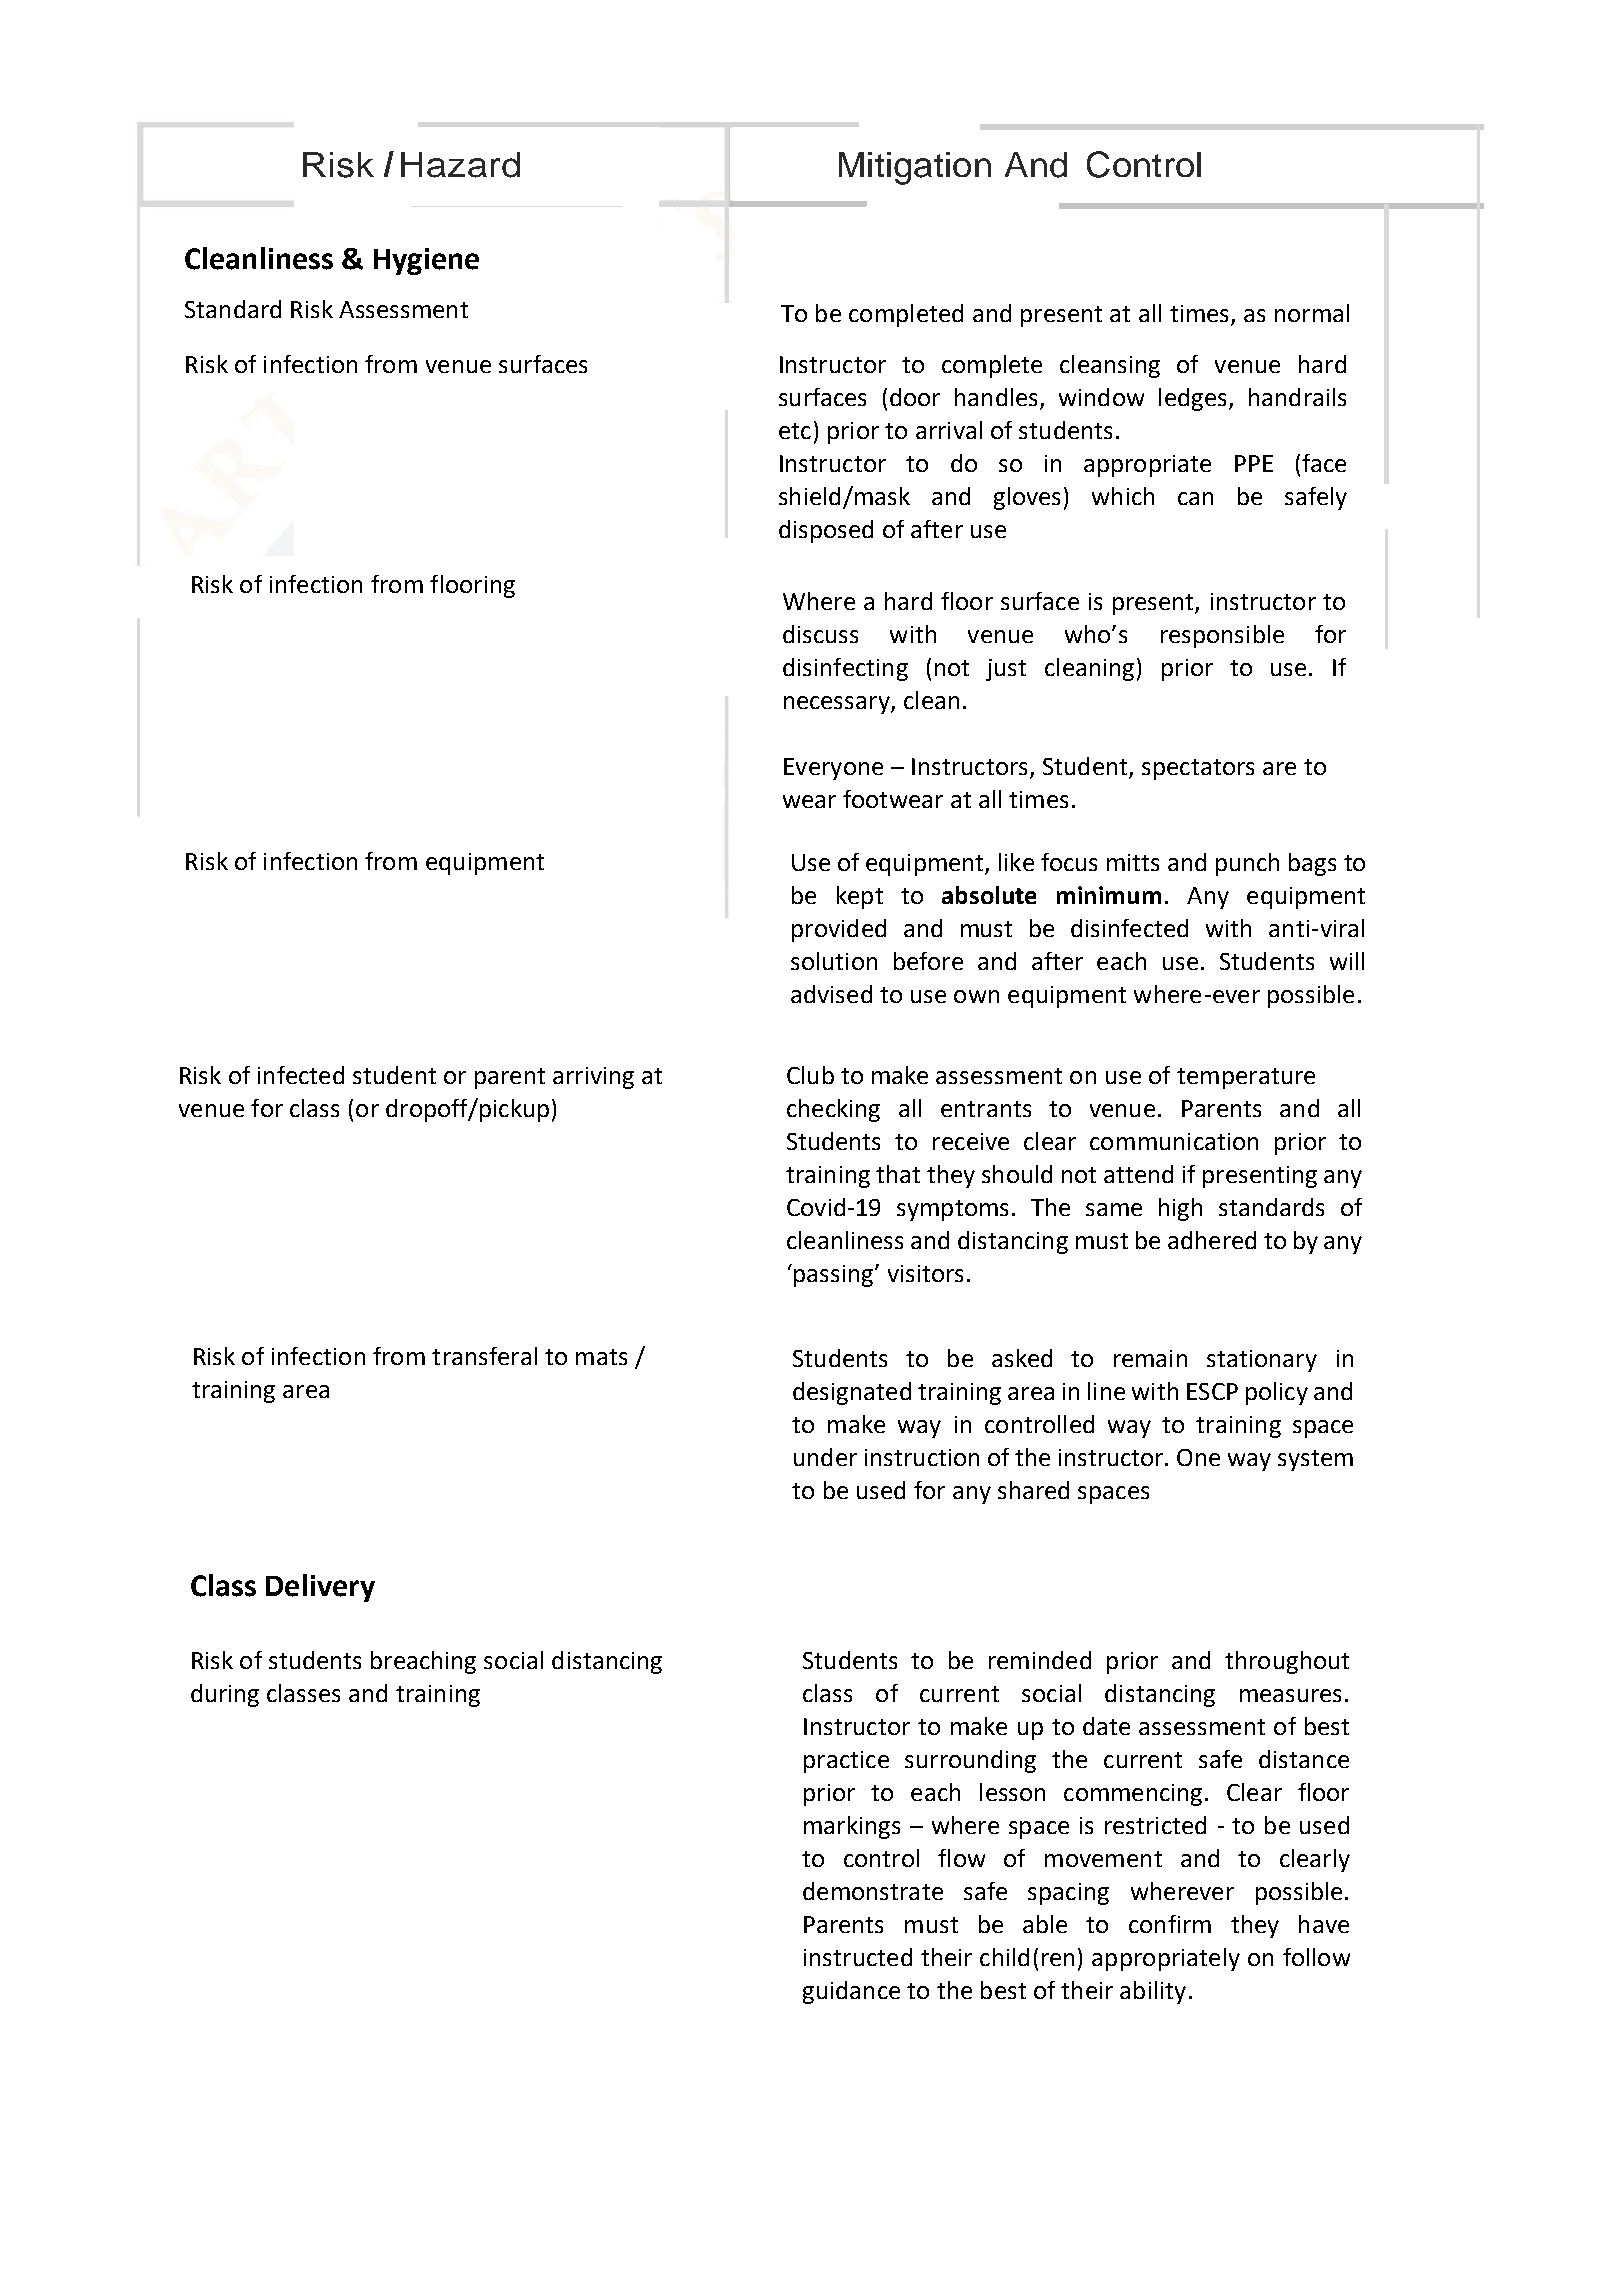  Describe the element at coordinates (835, 1276) in the screenshot. I see `passing` at that location.
